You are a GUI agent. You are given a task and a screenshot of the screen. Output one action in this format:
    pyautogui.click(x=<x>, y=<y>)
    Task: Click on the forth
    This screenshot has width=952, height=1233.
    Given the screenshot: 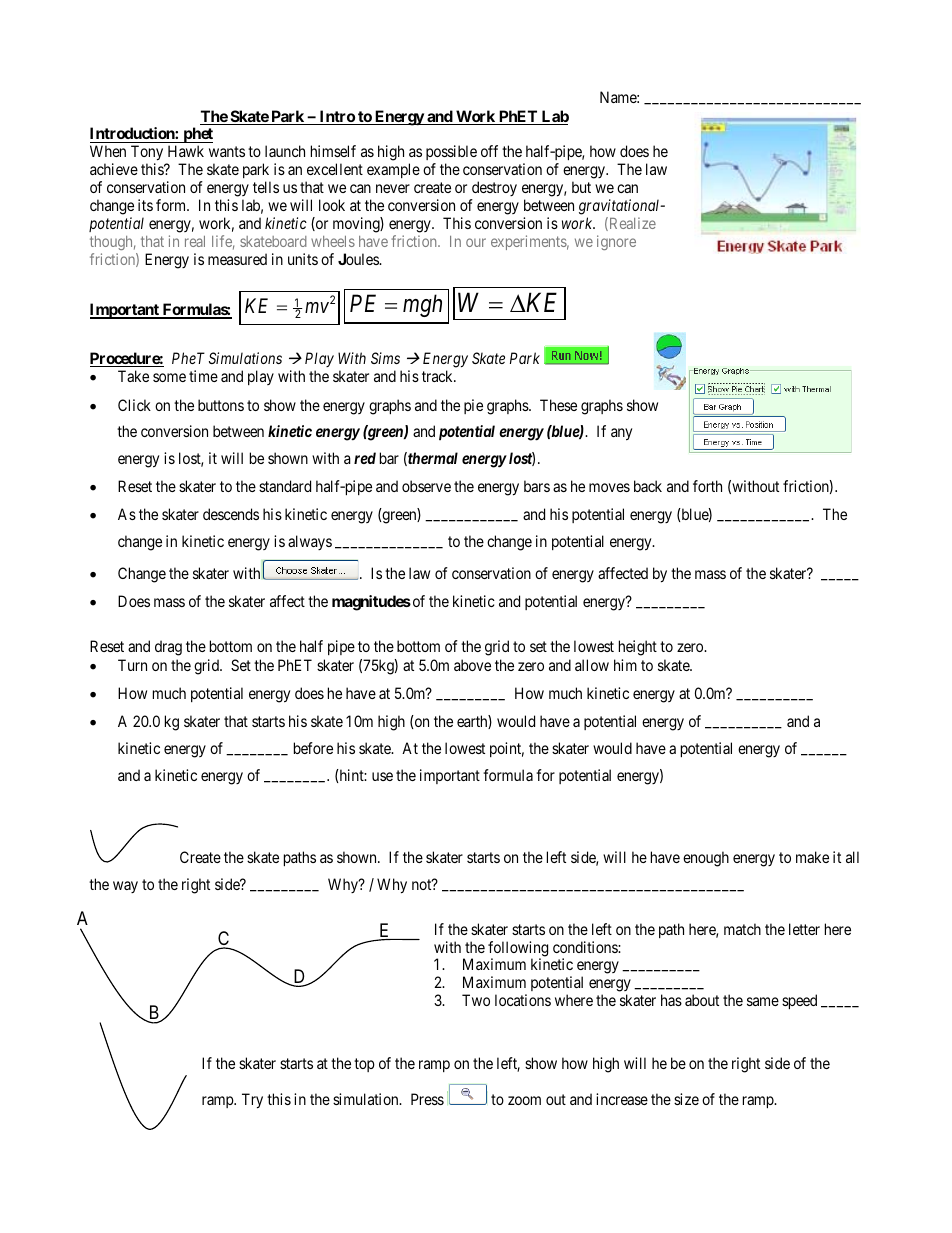 What is the action you would take?
    pyautogui.click(x=707, y=486)
